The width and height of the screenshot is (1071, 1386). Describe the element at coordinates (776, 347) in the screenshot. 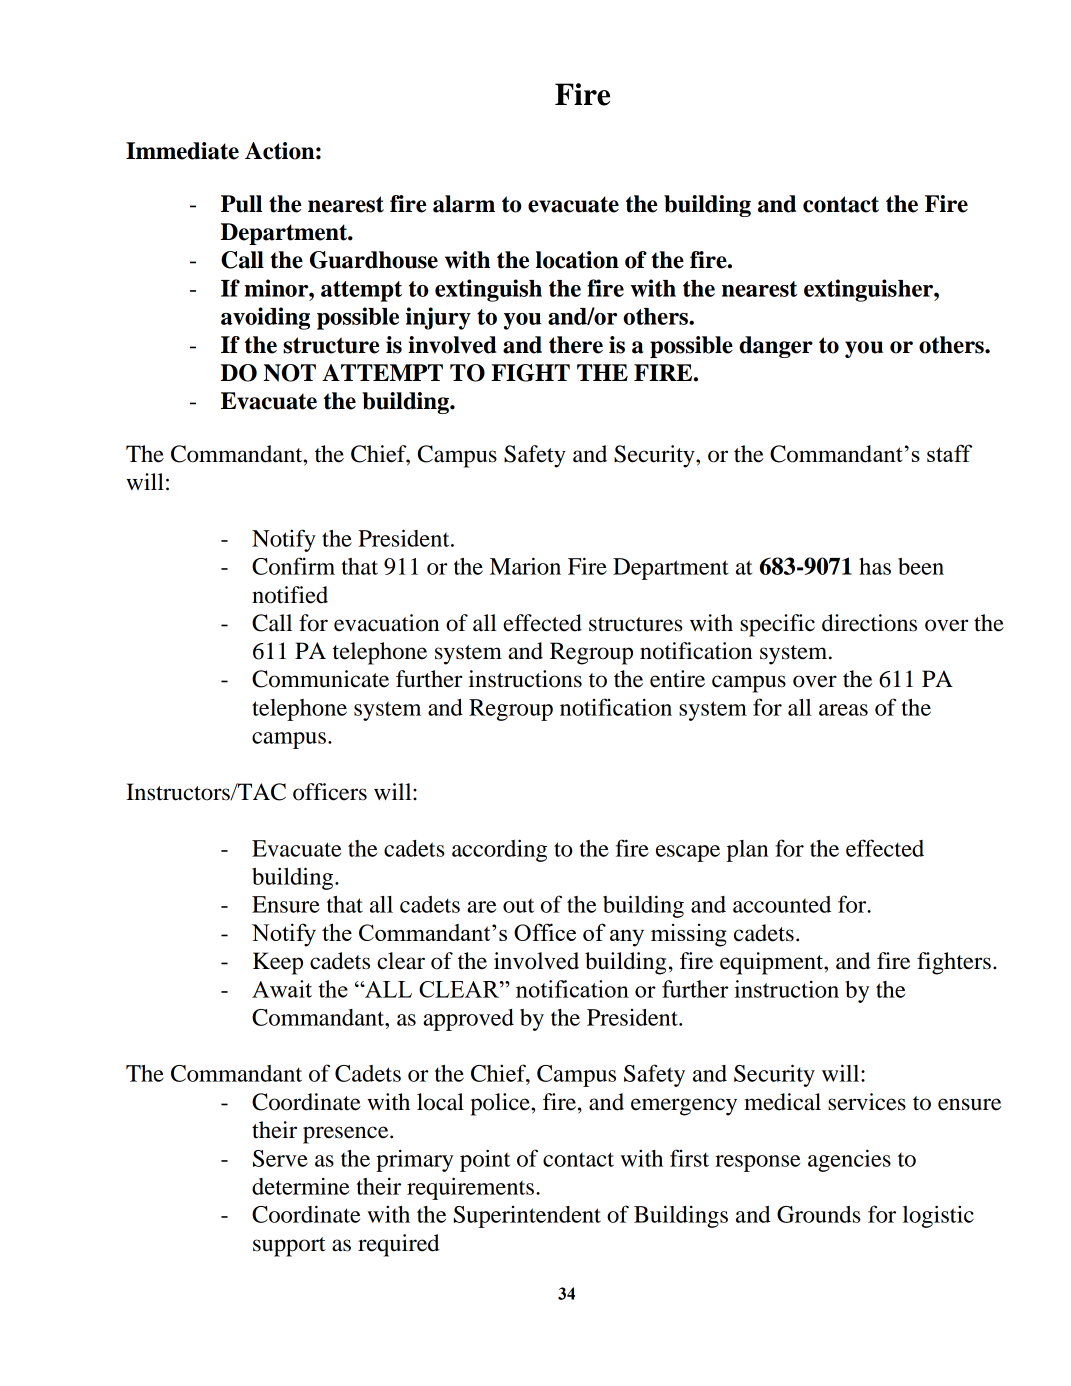

I see `danger` at that location.
